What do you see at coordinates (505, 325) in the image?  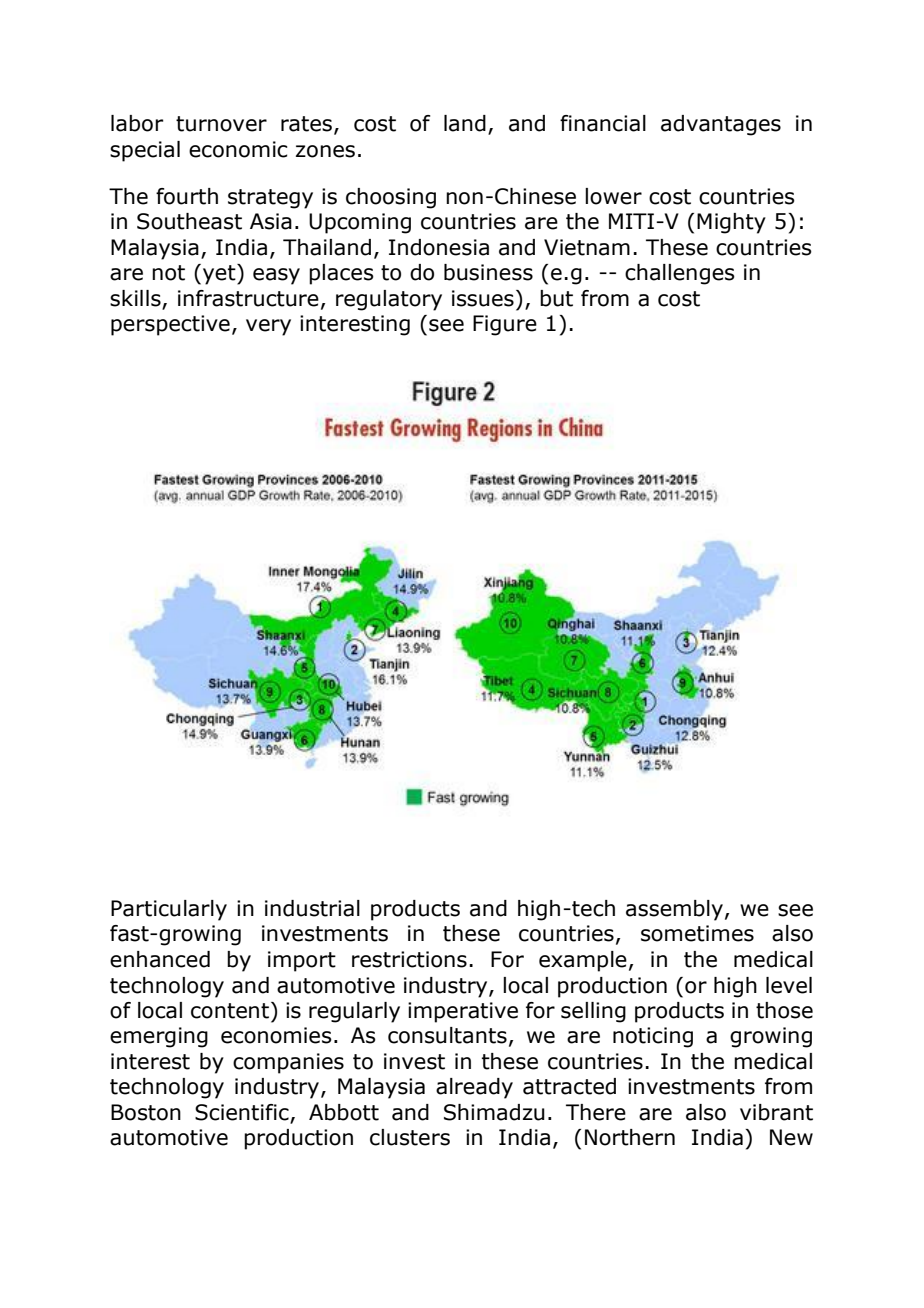 I see `Figure` at bounding box center [505, 325].
